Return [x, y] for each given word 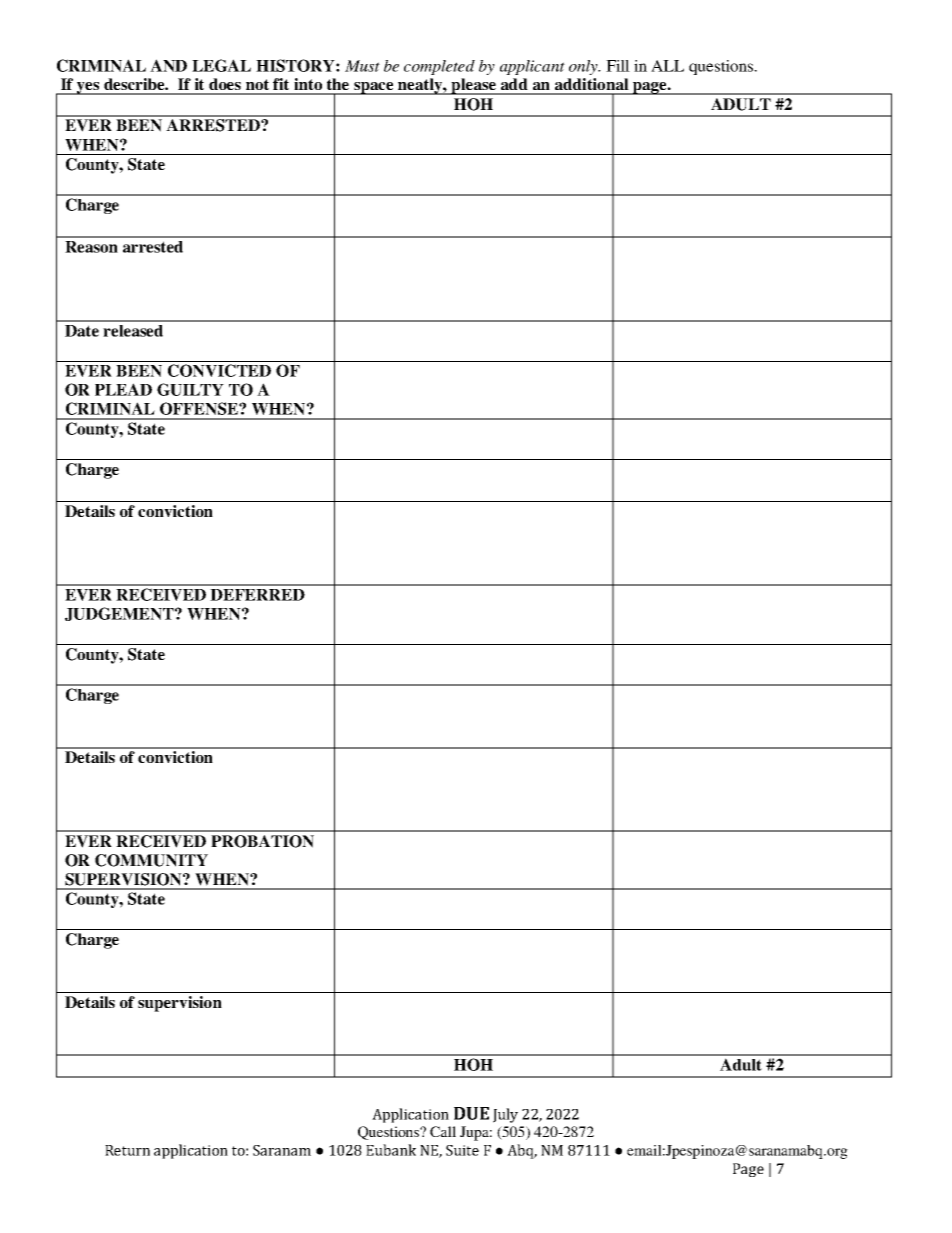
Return [127, 1150]
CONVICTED [219, 370]
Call [443, 1131]
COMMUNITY [151, 860]
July [505, 1115]
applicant [532, 67]
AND [168, 65]
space [374, 88]
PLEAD [123, 389]
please [473, 86]
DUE [471, 1113]
